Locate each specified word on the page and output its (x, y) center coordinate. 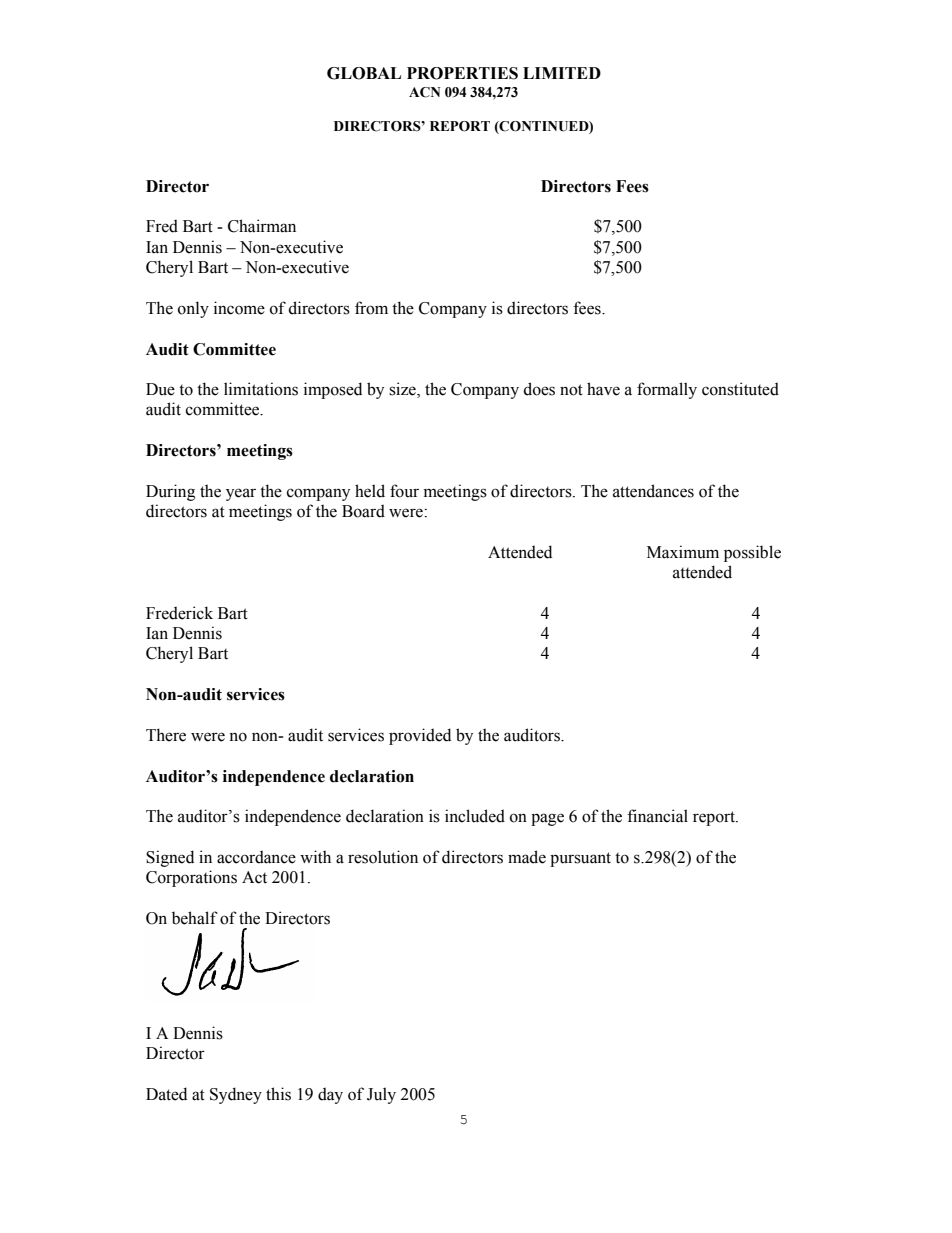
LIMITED (562, 73)
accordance (256, 857)
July (381, 1095)
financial (657, 816)
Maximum (683, 552)
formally (667, 390)
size (403, 390)
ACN (425, 92)
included (475, 816)
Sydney (236, 1095)
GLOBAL (364, 73)
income (239, 308)
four (404, 491)
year (241, 494)
